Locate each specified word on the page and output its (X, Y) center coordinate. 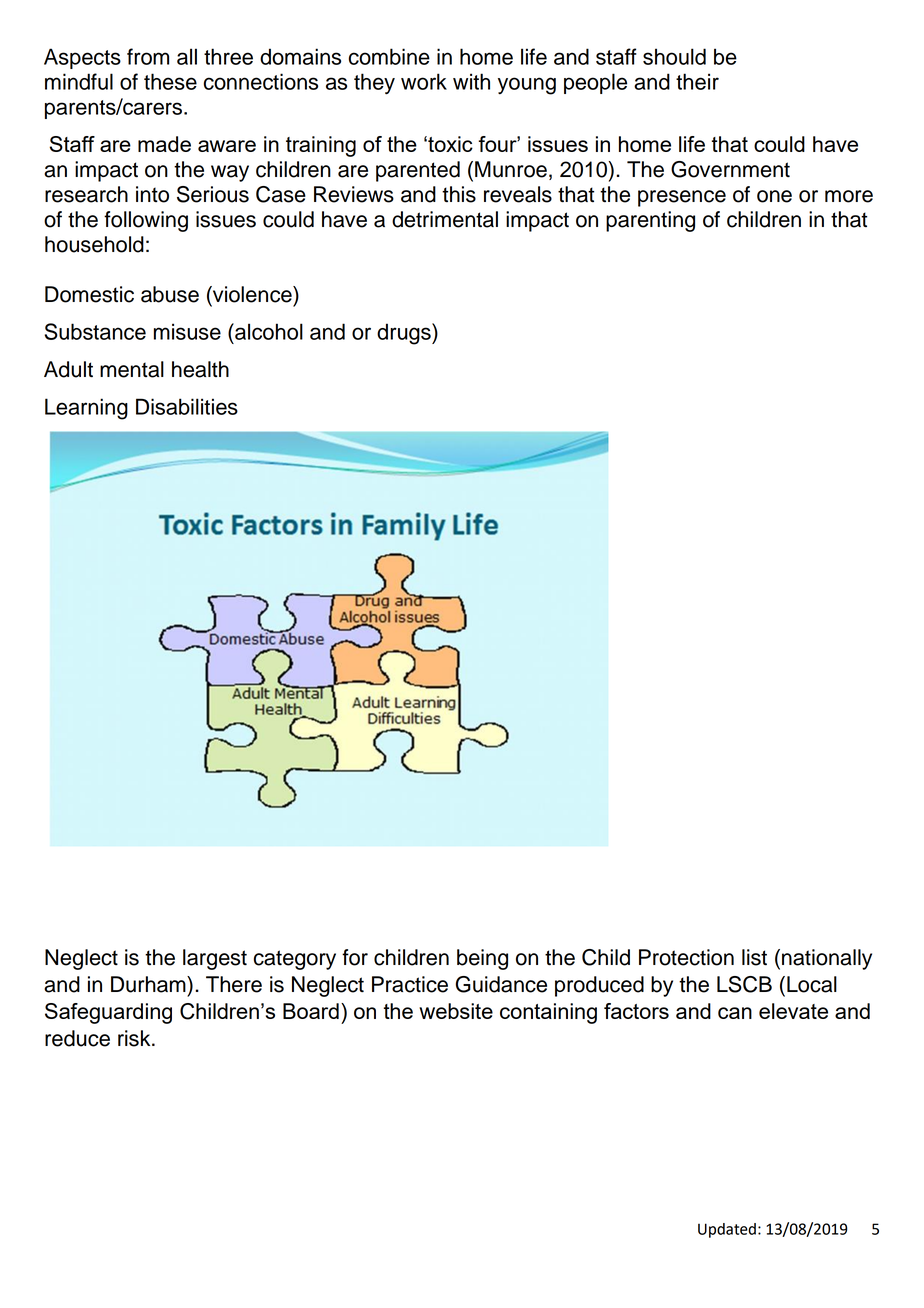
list (754, 957)
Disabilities (187, 406)
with (471, 81)
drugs (405, 334)
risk (135, 1038)
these (170, 81)
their (697, 81)
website (456, 1011)
